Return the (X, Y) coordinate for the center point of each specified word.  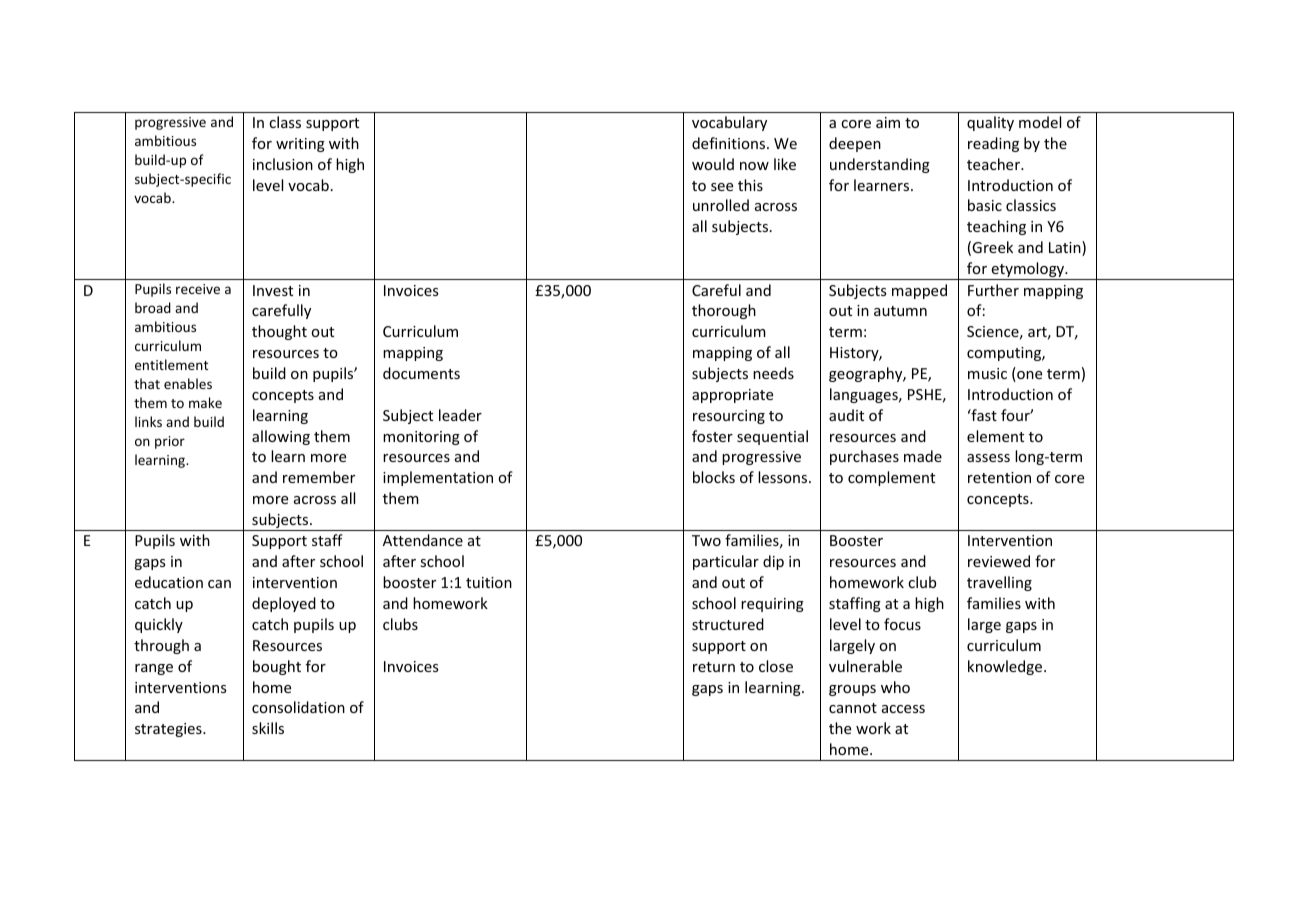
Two (706, 540)
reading (993, 144)
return (714, 667)
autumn (900, 311)
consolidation (298, 707)
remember (319, 477)
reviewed (999, 561)
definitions (730, 143)
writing (300, 145)
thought (279, 332)
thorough (724, 311)
